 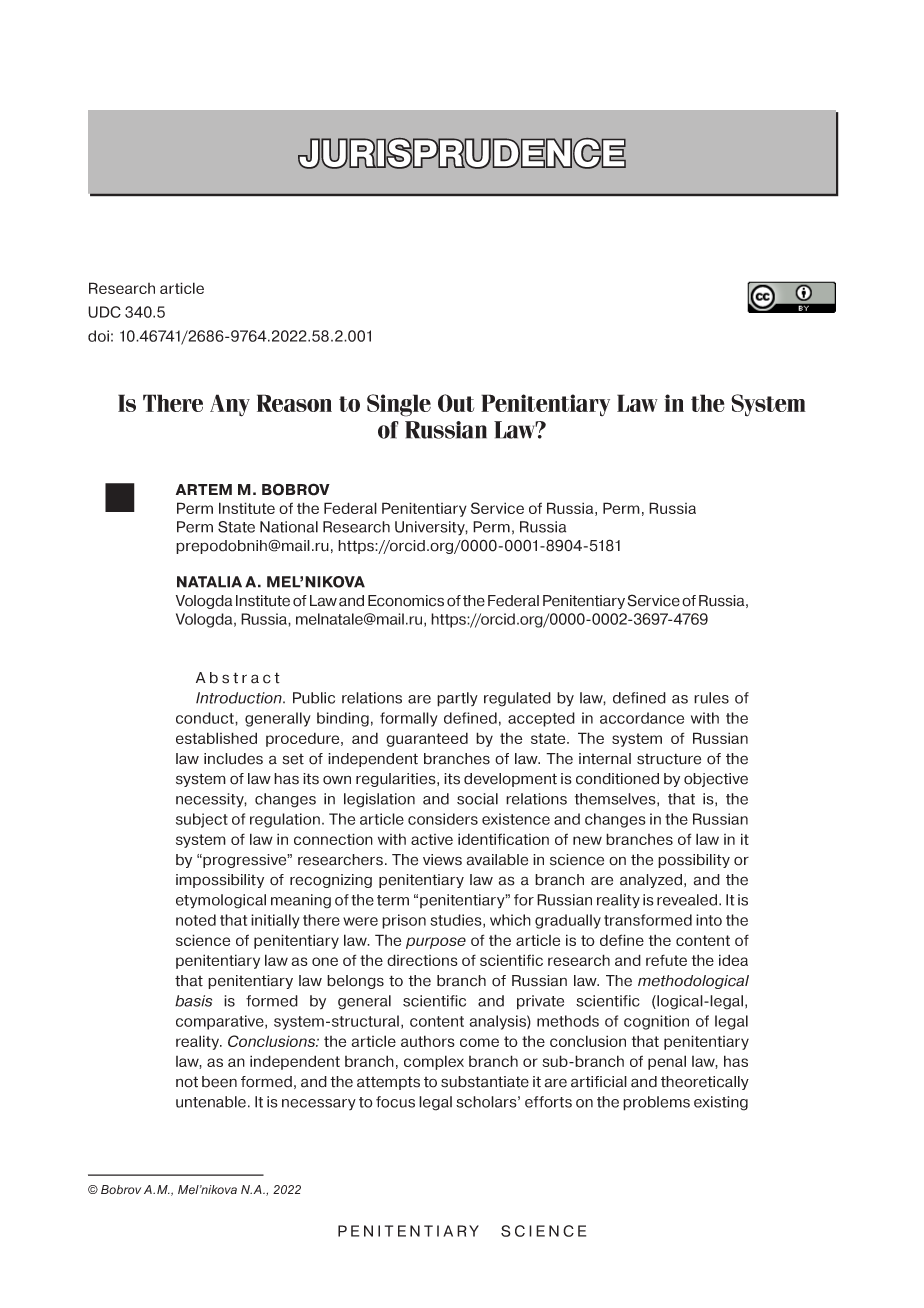 I want to click on doi, so click(x=98, y=336).
